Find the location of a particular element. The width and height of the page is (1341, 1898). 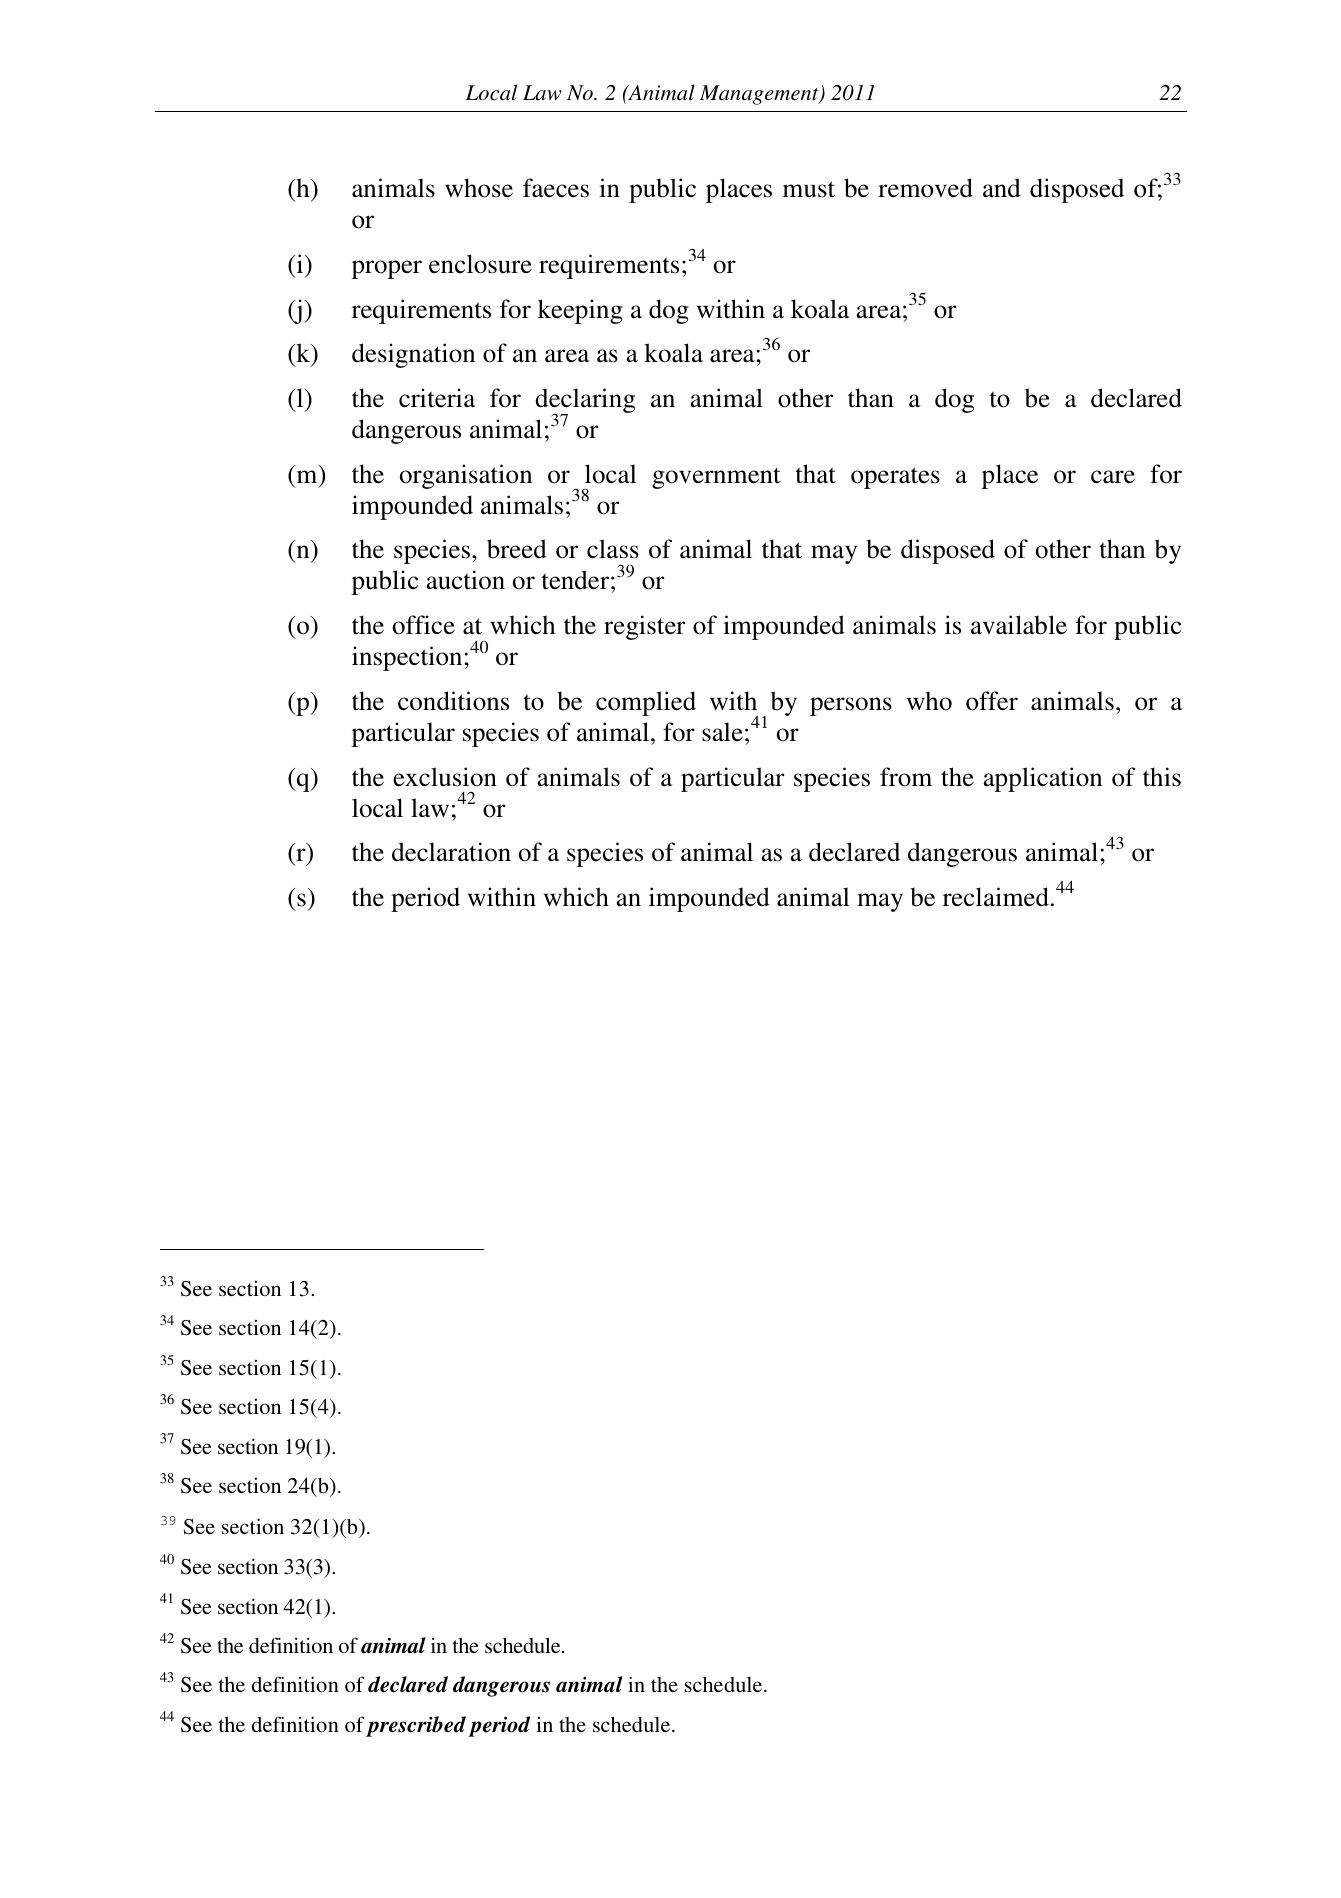

exclusion is located at coordinates (445, 777).
